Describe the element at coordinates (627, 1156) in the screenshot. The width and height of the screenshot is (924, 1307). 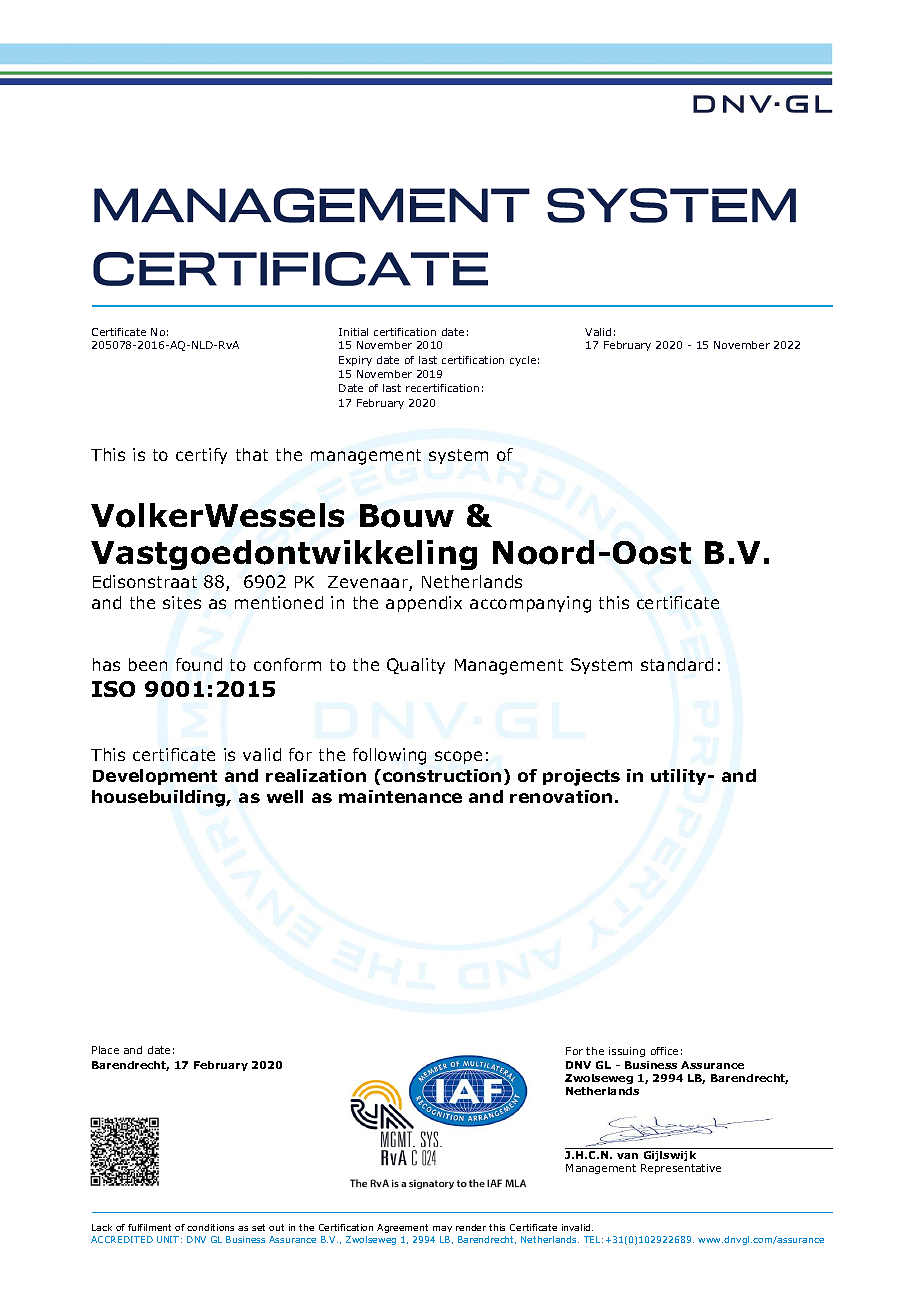
I see `van` at that location.
